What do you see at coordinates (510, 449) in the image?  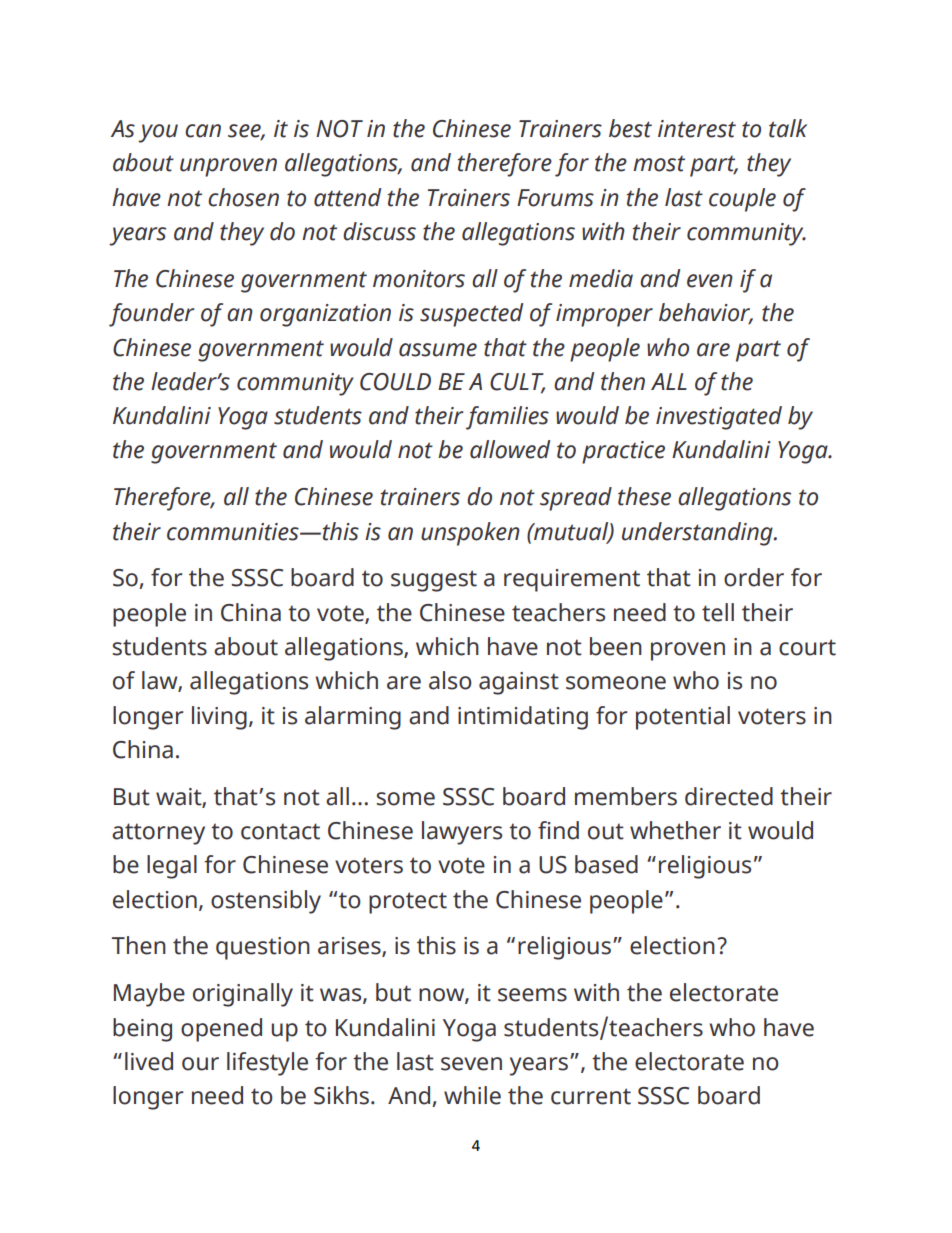 I see `allowed` at bounding box center [510, 449].
